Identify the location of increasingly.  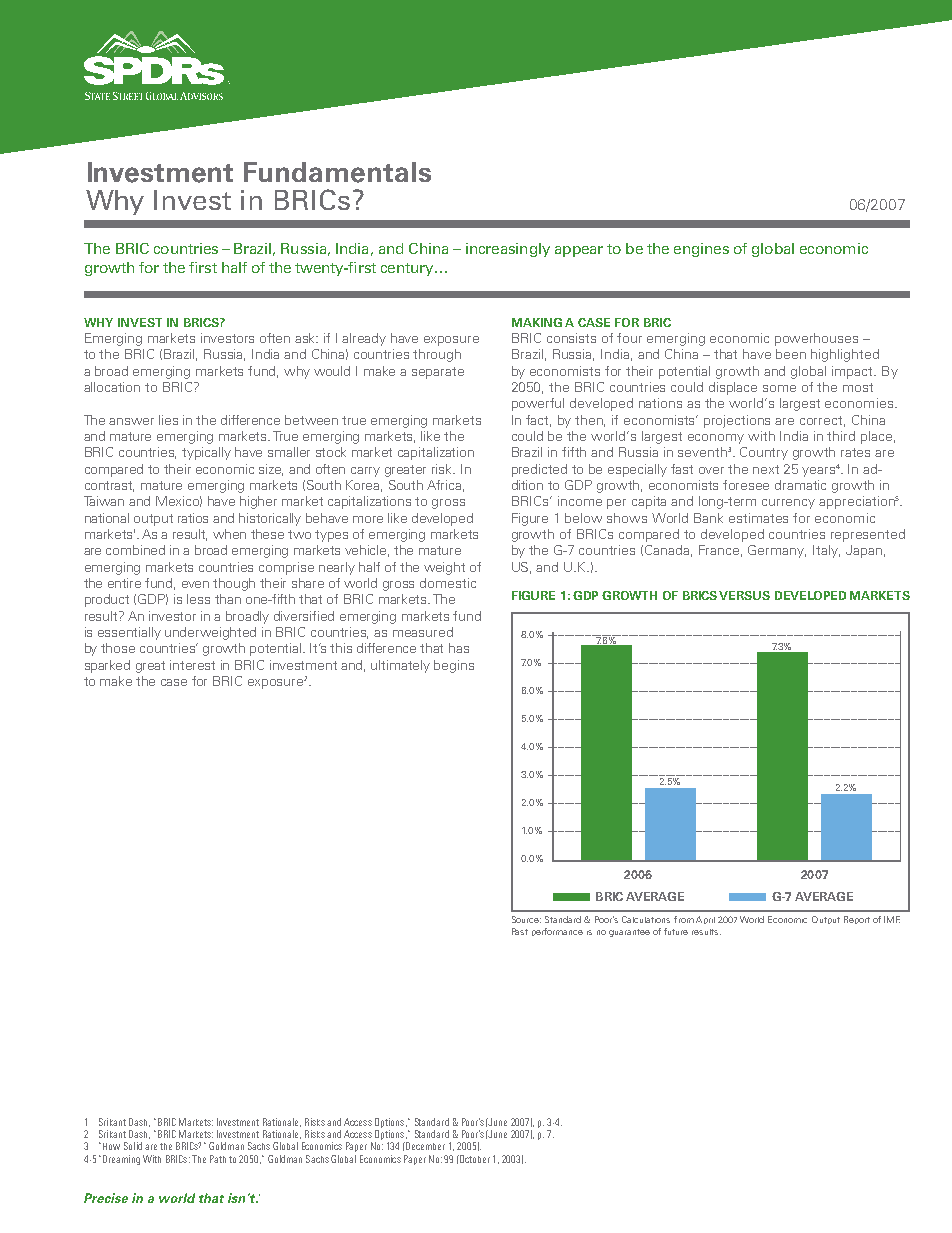
(508, 250).
